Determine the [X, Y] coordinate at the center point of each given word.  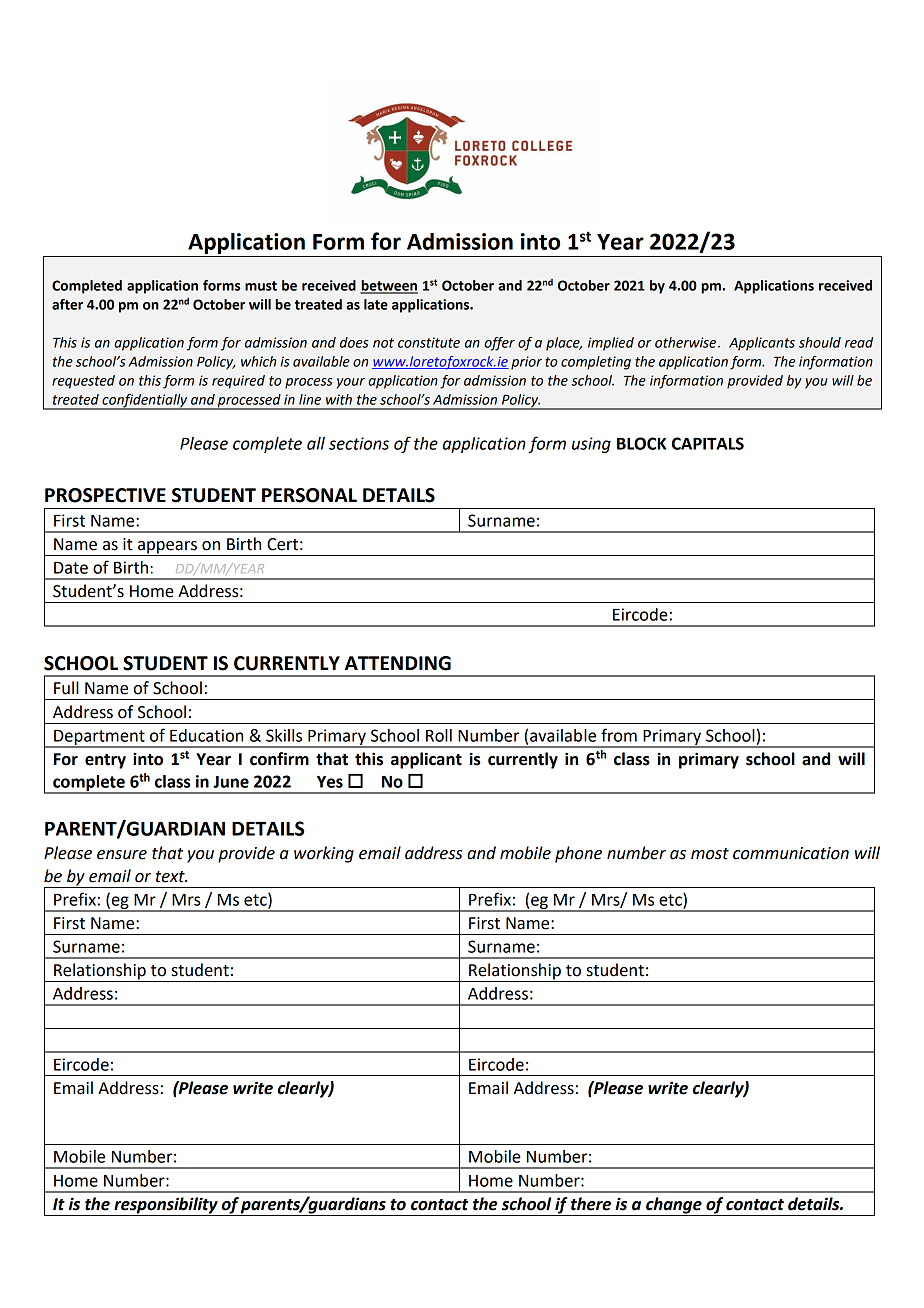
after [67, 304]
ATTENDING [398, 663]
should [820, 342]
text [171, 877]
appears [167, 548]
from [619, 735]
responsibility [166, 1206]
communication [791, 853]
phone [578, 854]
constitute [429, 342]
